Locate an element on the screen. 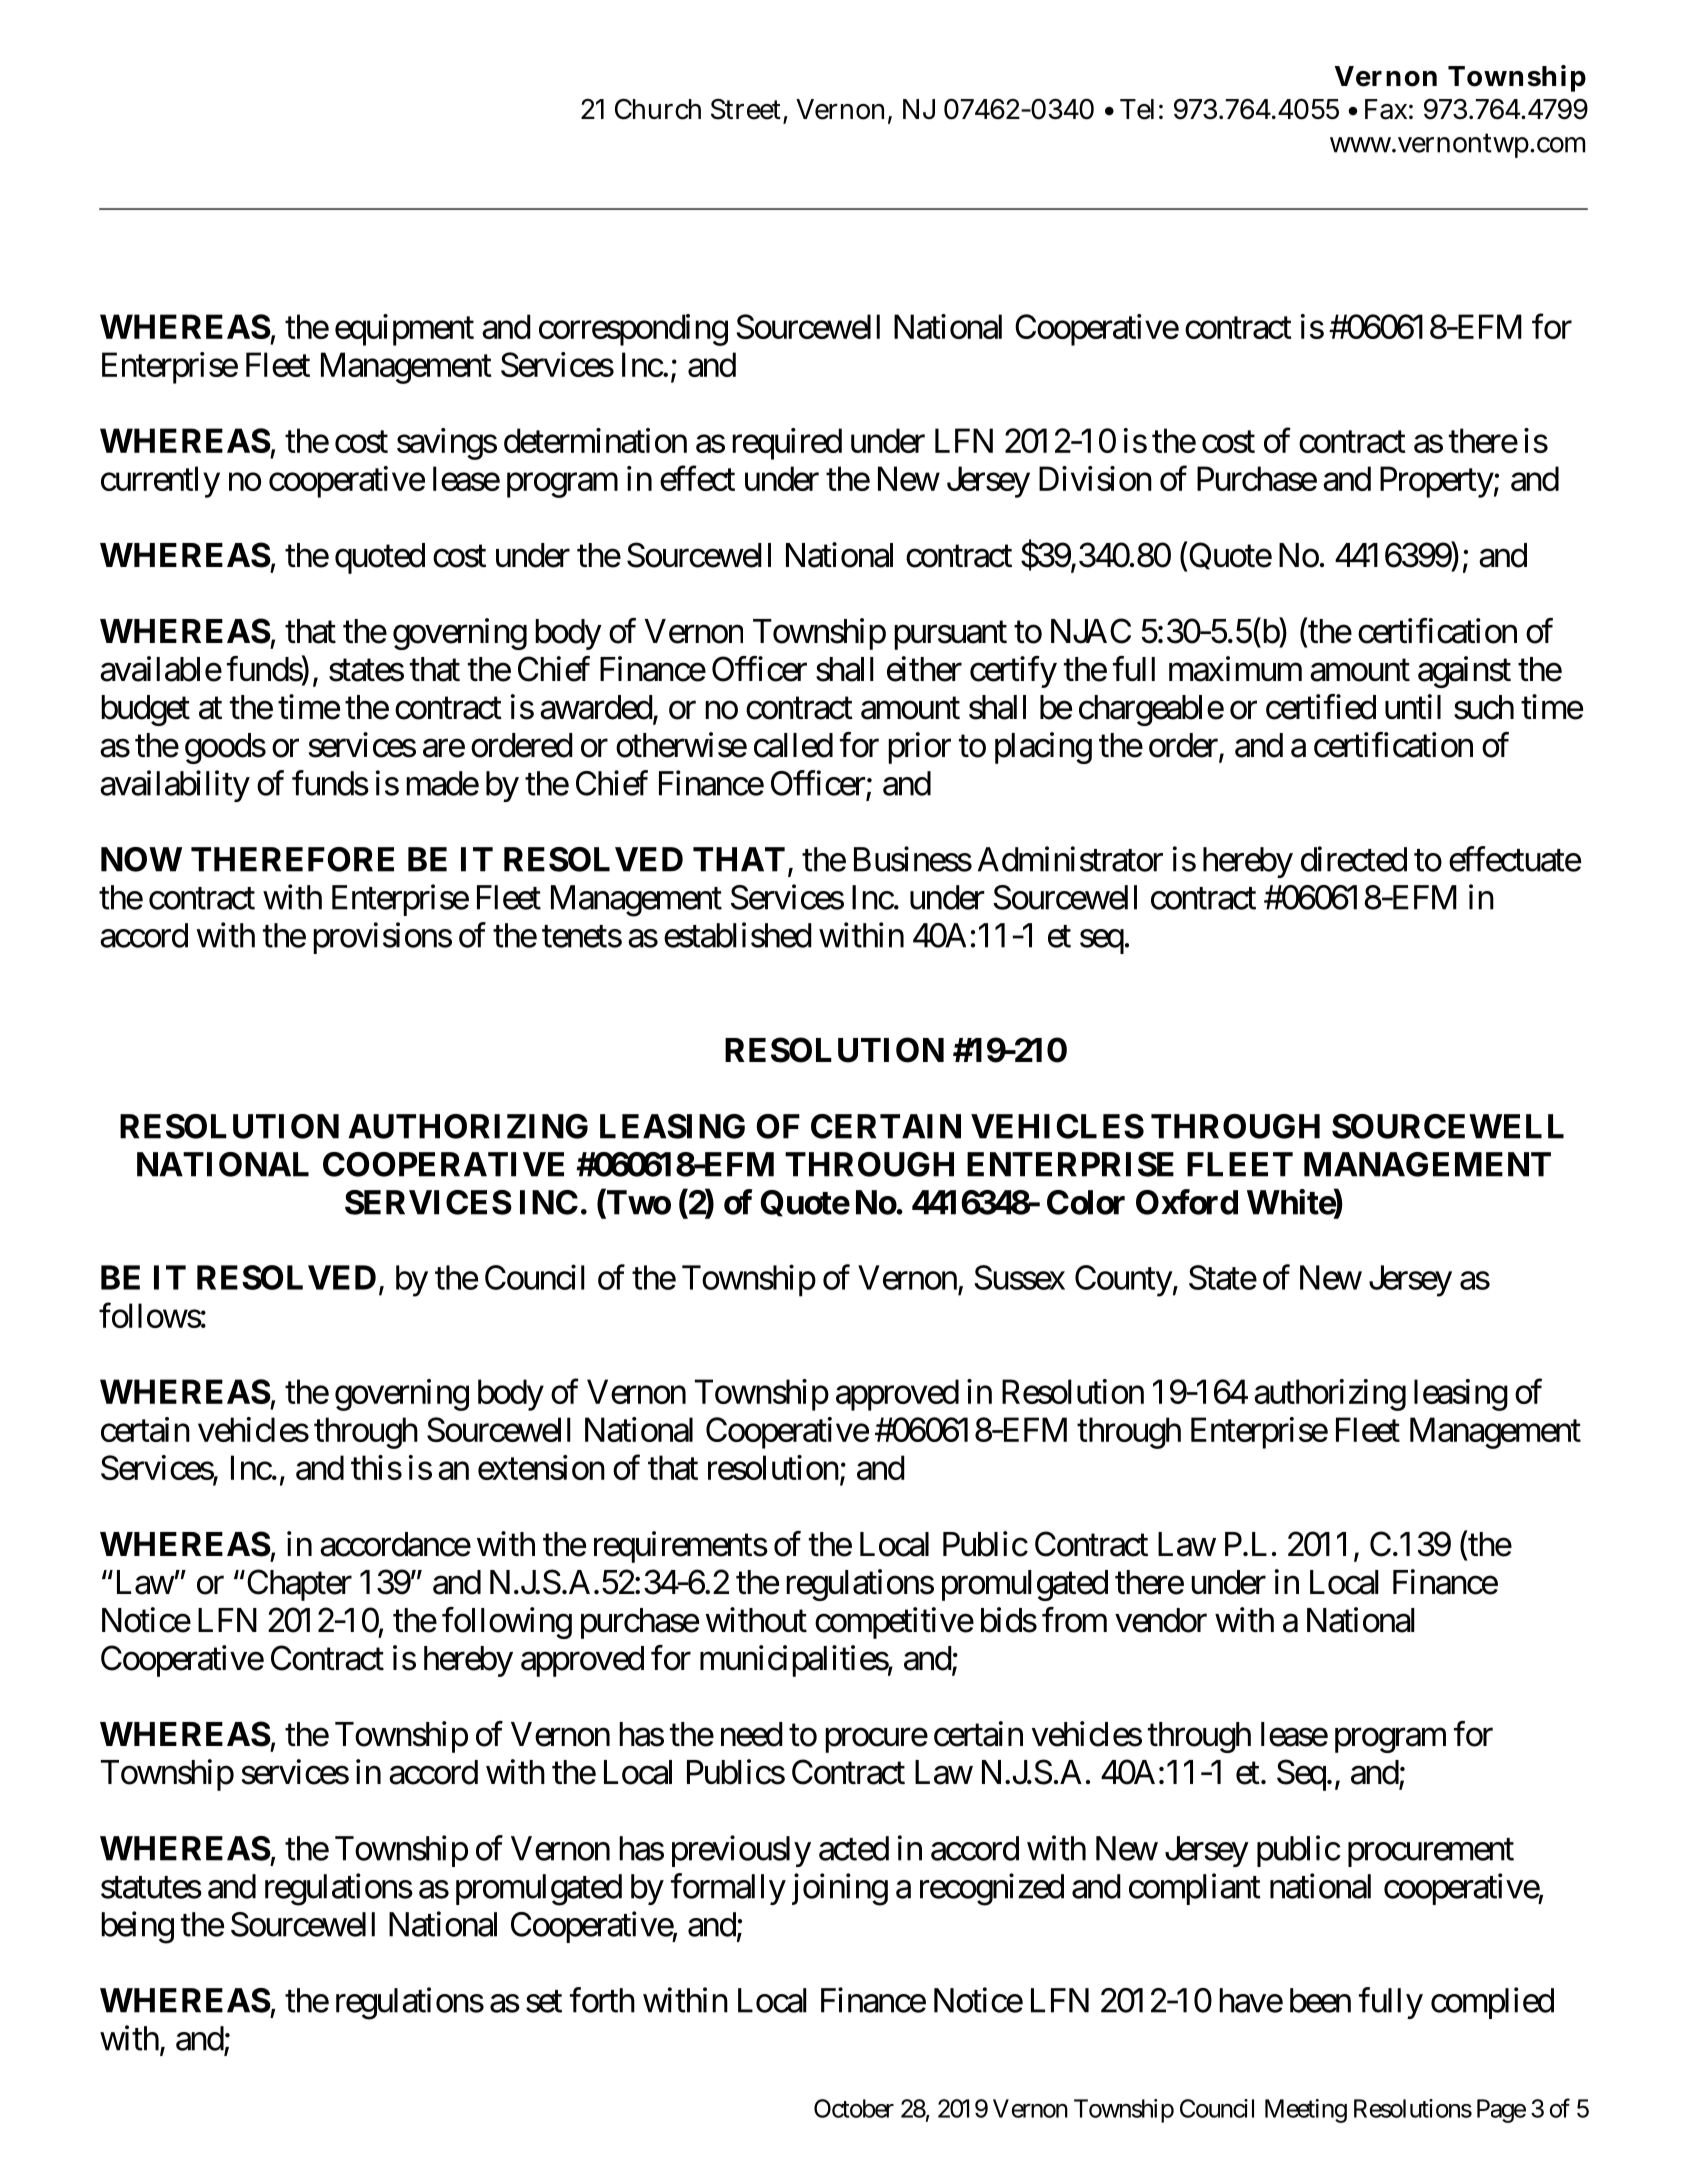 This screenshot has width=1687, height=2183. set is located at coordinates (544, 2002).
